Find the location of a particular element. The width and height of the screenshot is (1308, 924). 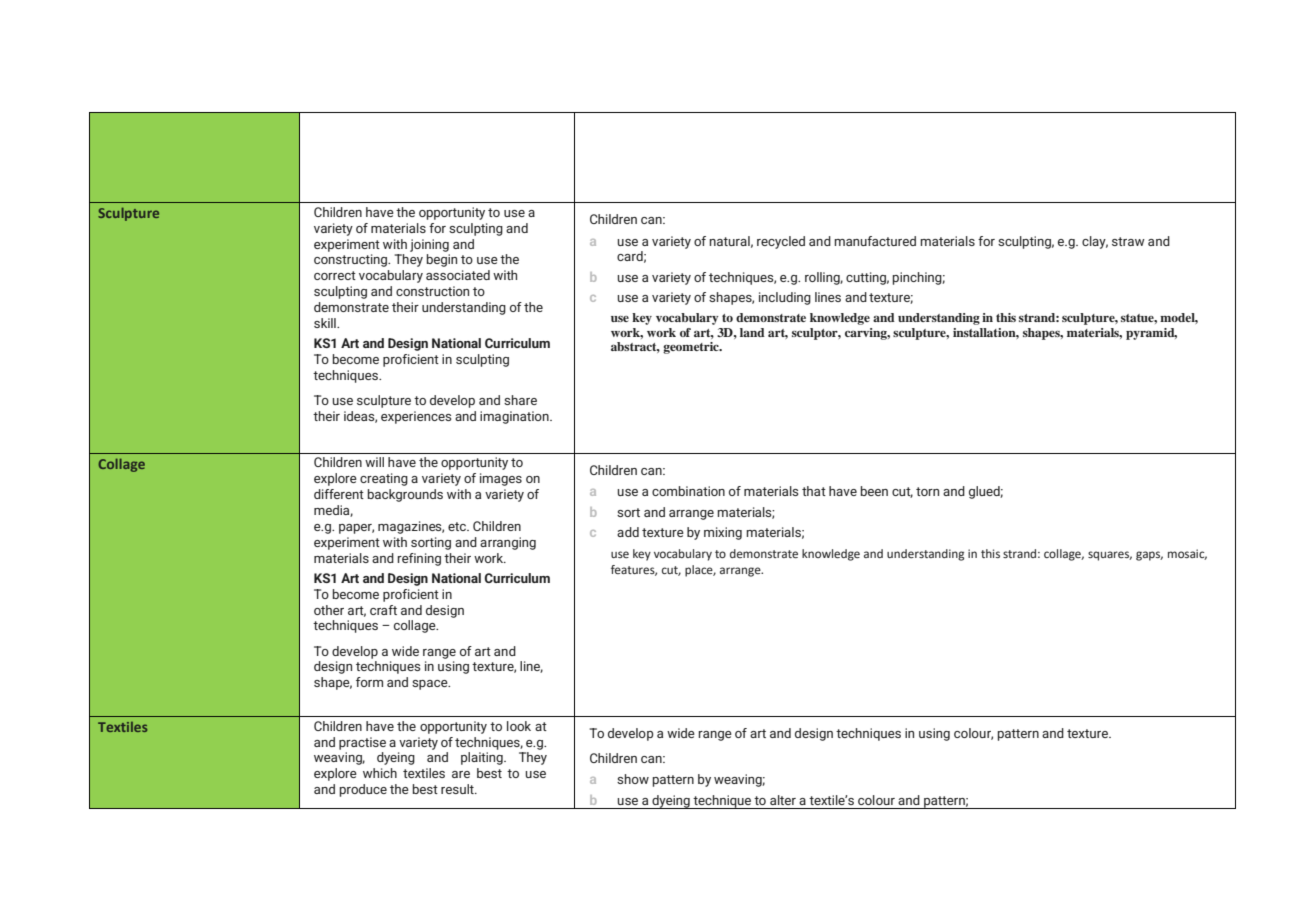

torn is located at coordinates (927, 491).
